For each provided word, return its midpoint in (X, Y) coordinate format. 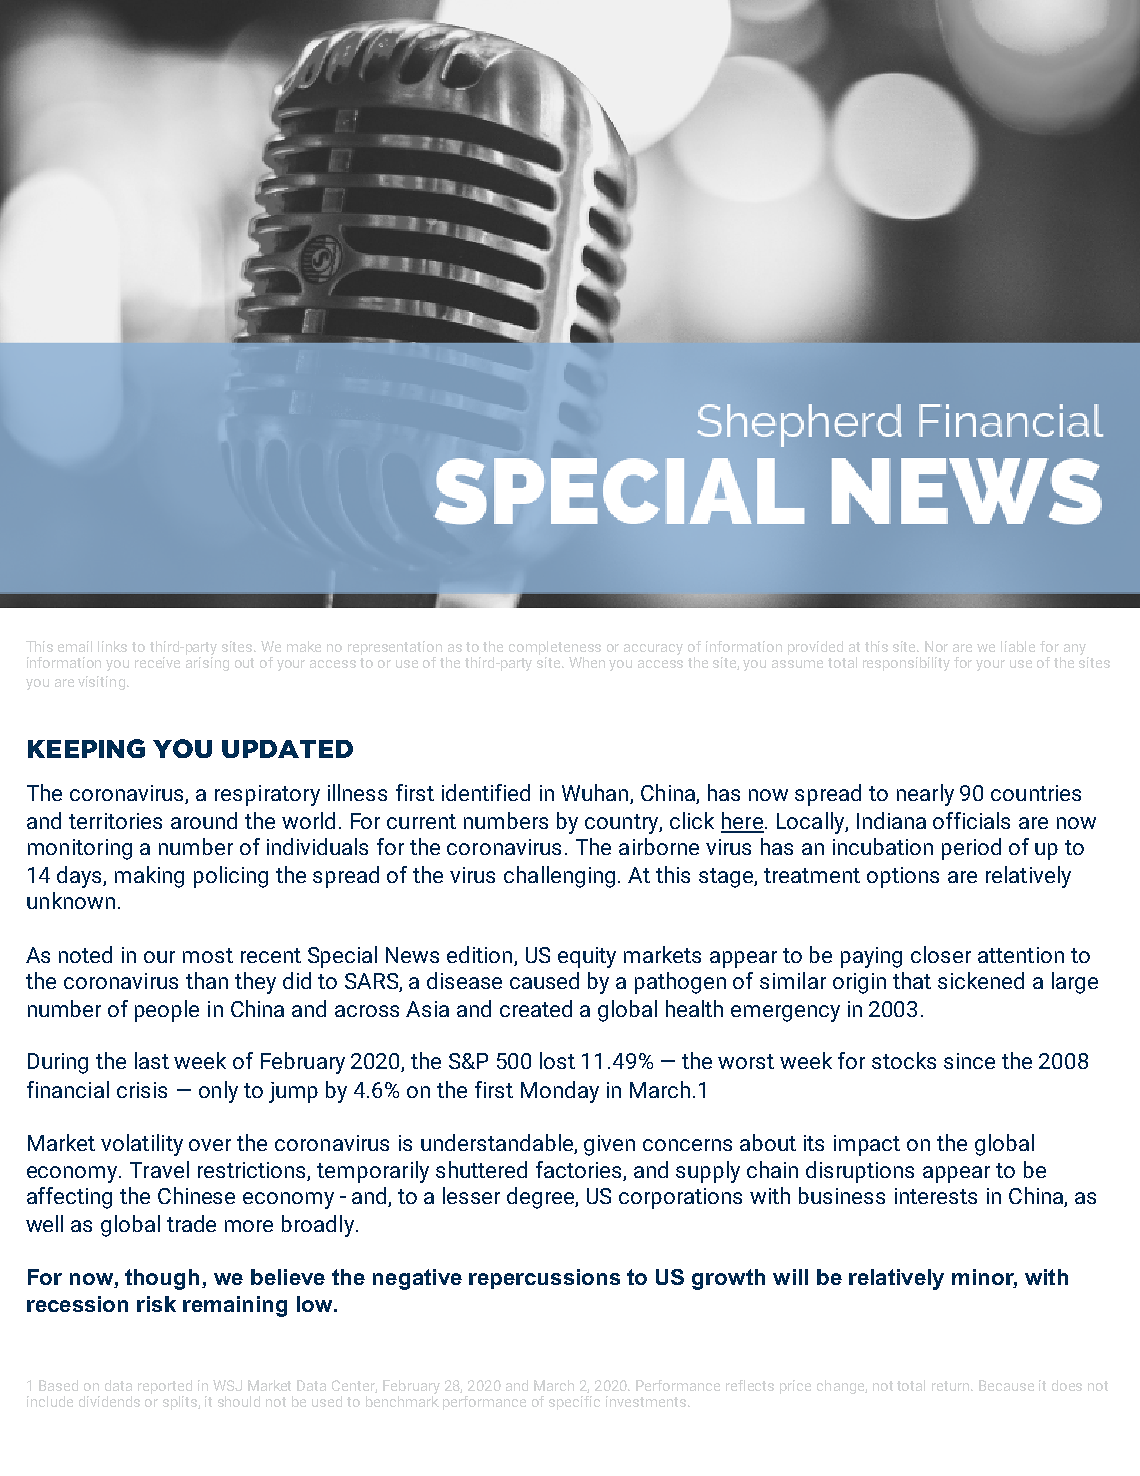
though (162, 1279)
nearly (925, 795)
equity (587, 957)
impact (867, 1145)
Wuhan (596, 794)
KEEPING (86, 748)
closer (941, 954)
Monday (560, 1092)
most (208, 955)
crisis (142, 1090)
